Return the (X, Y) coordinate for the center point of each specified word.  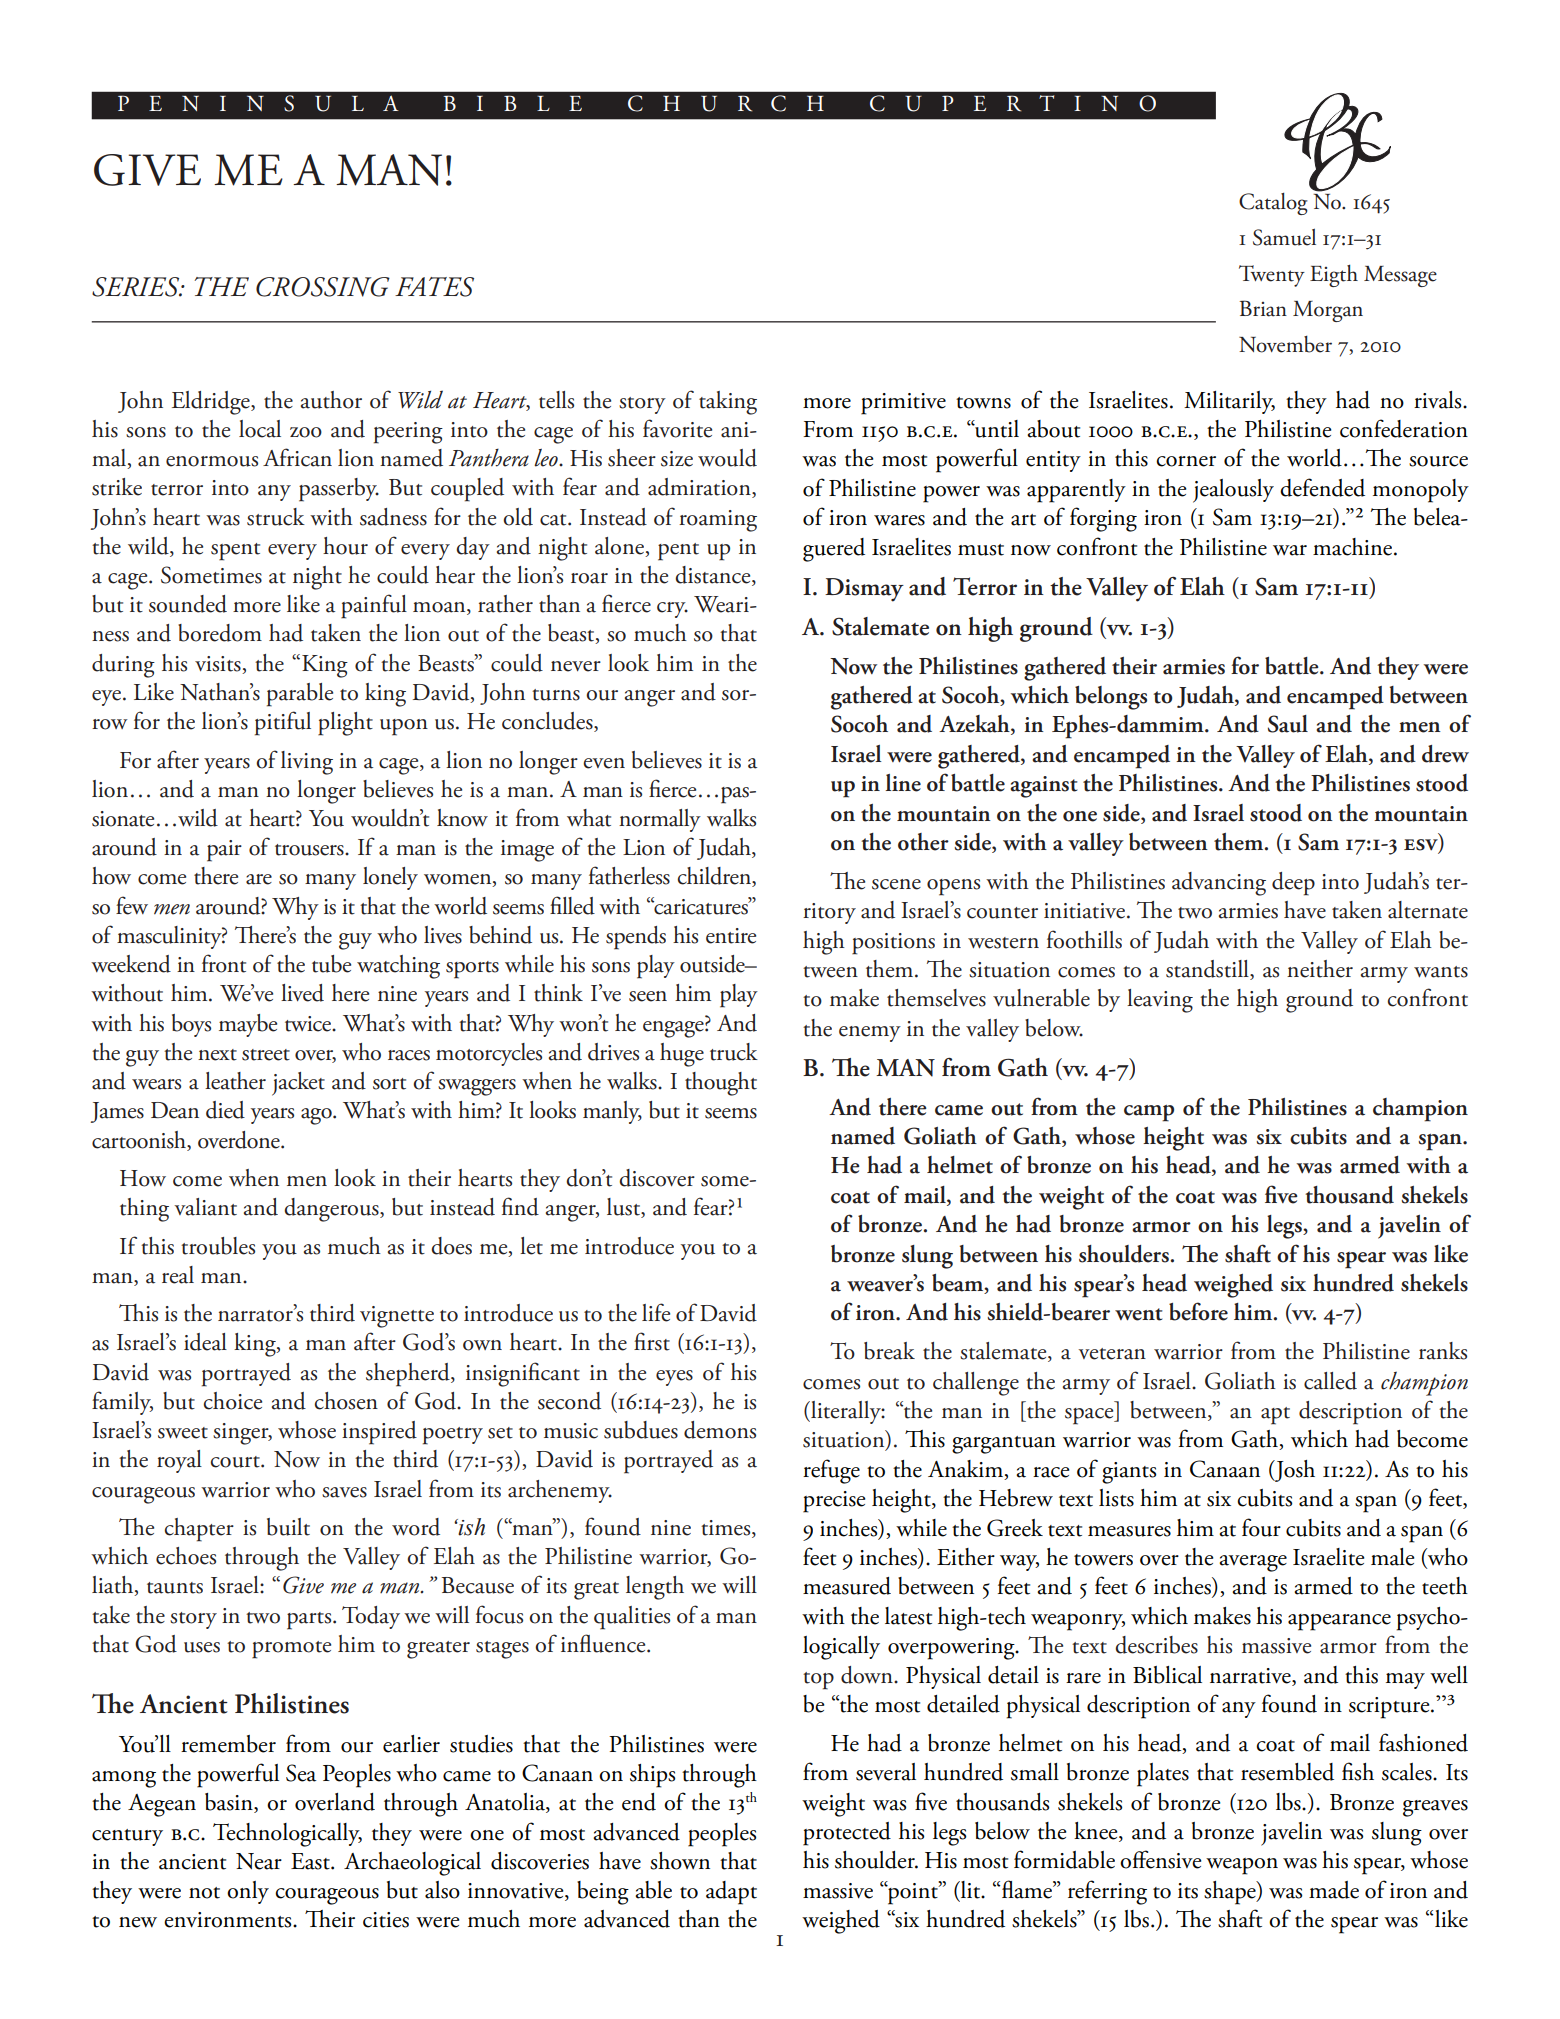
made (1334, 1890)
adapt (731, 1893)
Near (259, 1861)
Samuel (1284, 237)
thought (721, 1084)
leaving (1160, 1001)
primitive (903, 404)
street (266, 1055)
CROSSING (323, 287)
